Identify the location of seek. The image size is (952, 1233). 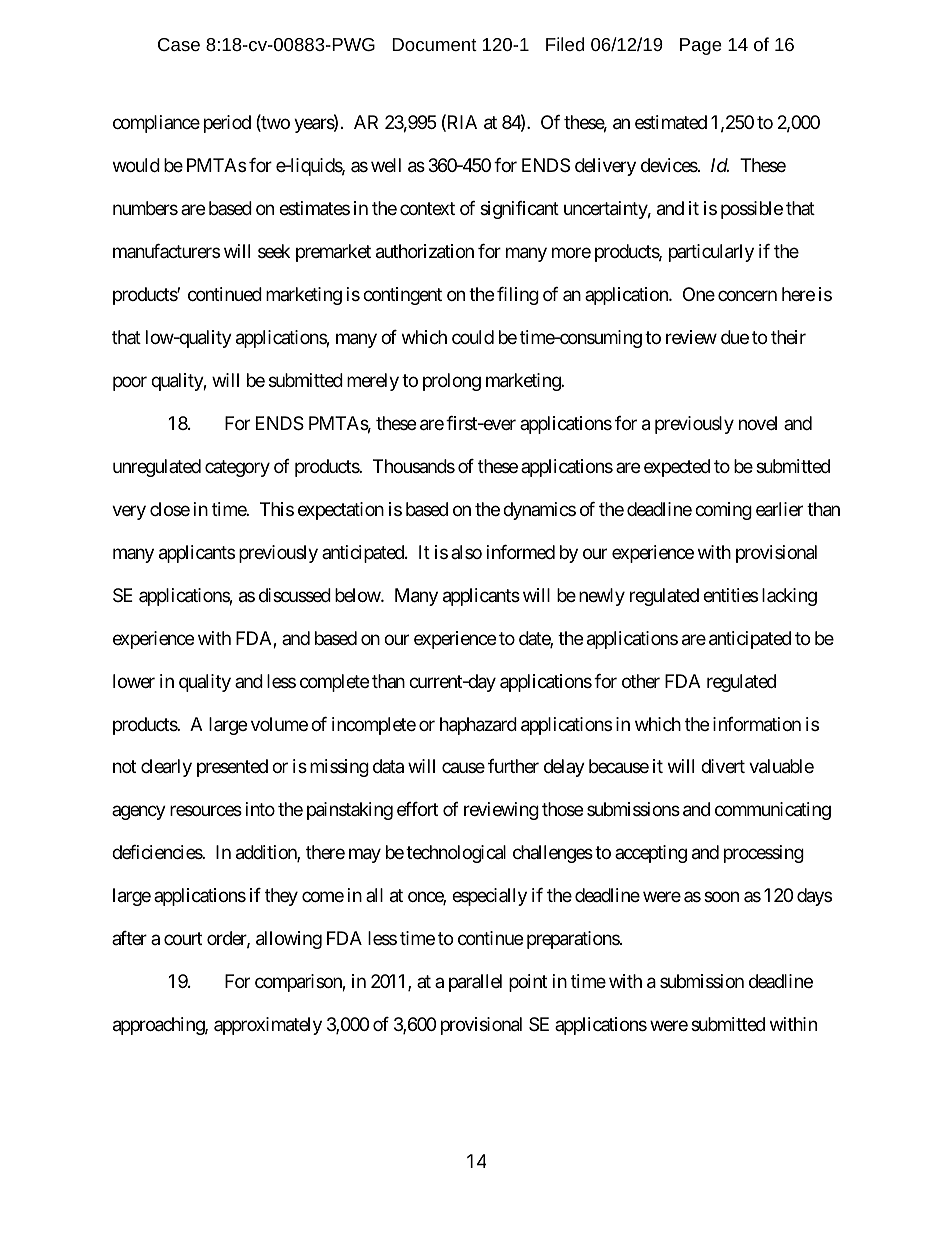
(274, 251).
